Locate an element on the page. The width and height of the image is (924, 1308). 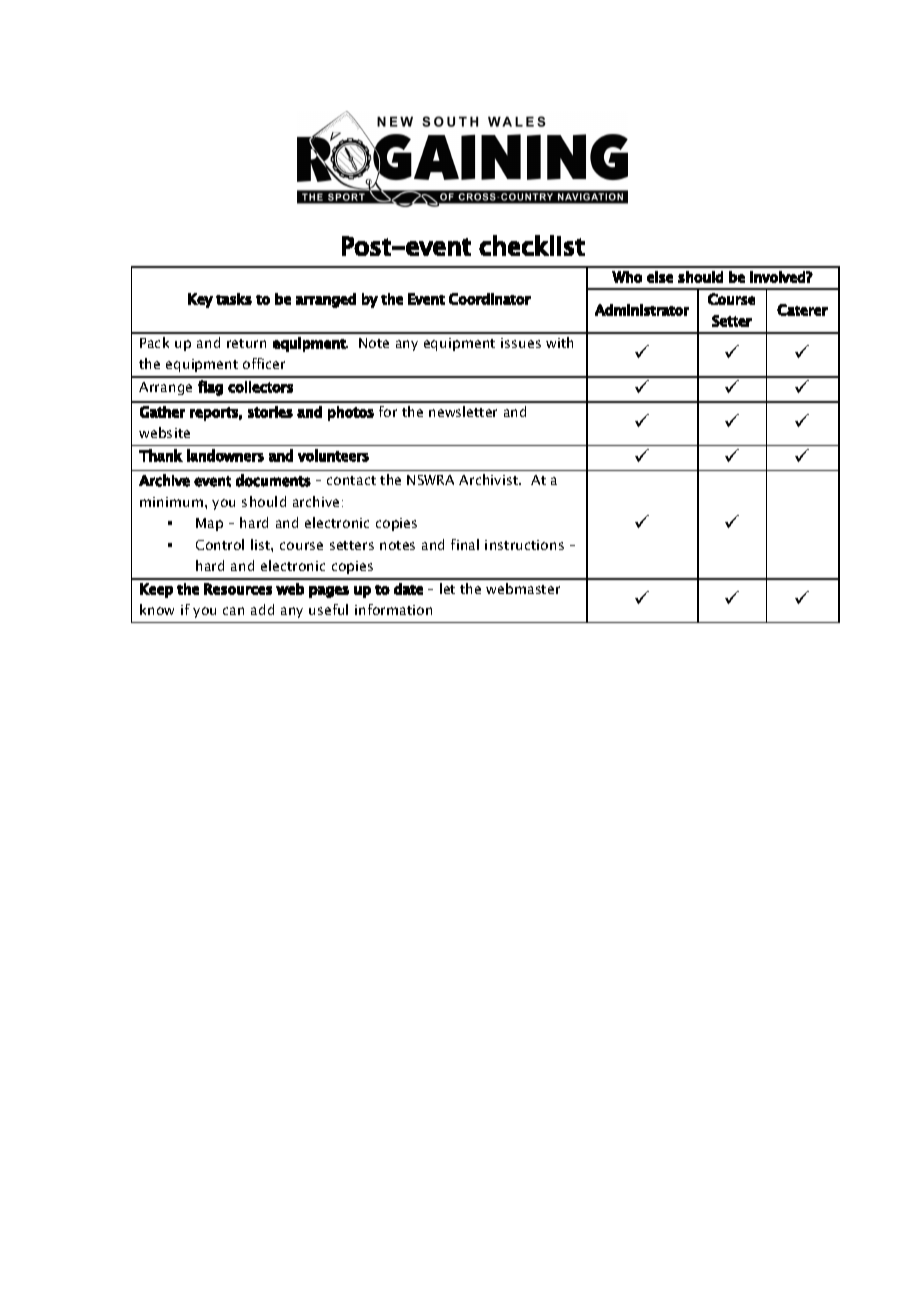
instructions is located at coordinates (524, 545).
